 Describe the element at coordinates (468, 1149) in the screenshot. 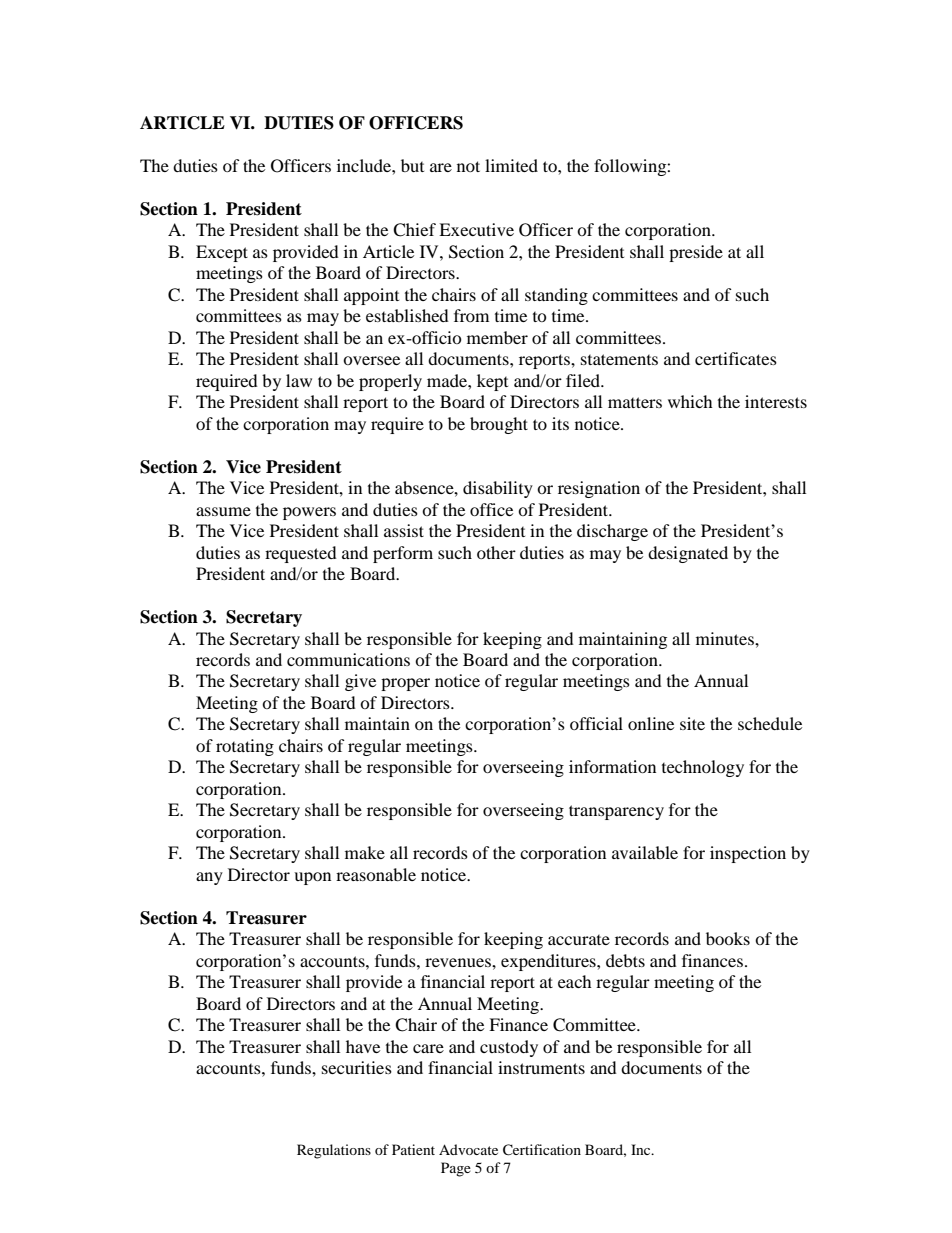

I see `Advocate` at that location.
